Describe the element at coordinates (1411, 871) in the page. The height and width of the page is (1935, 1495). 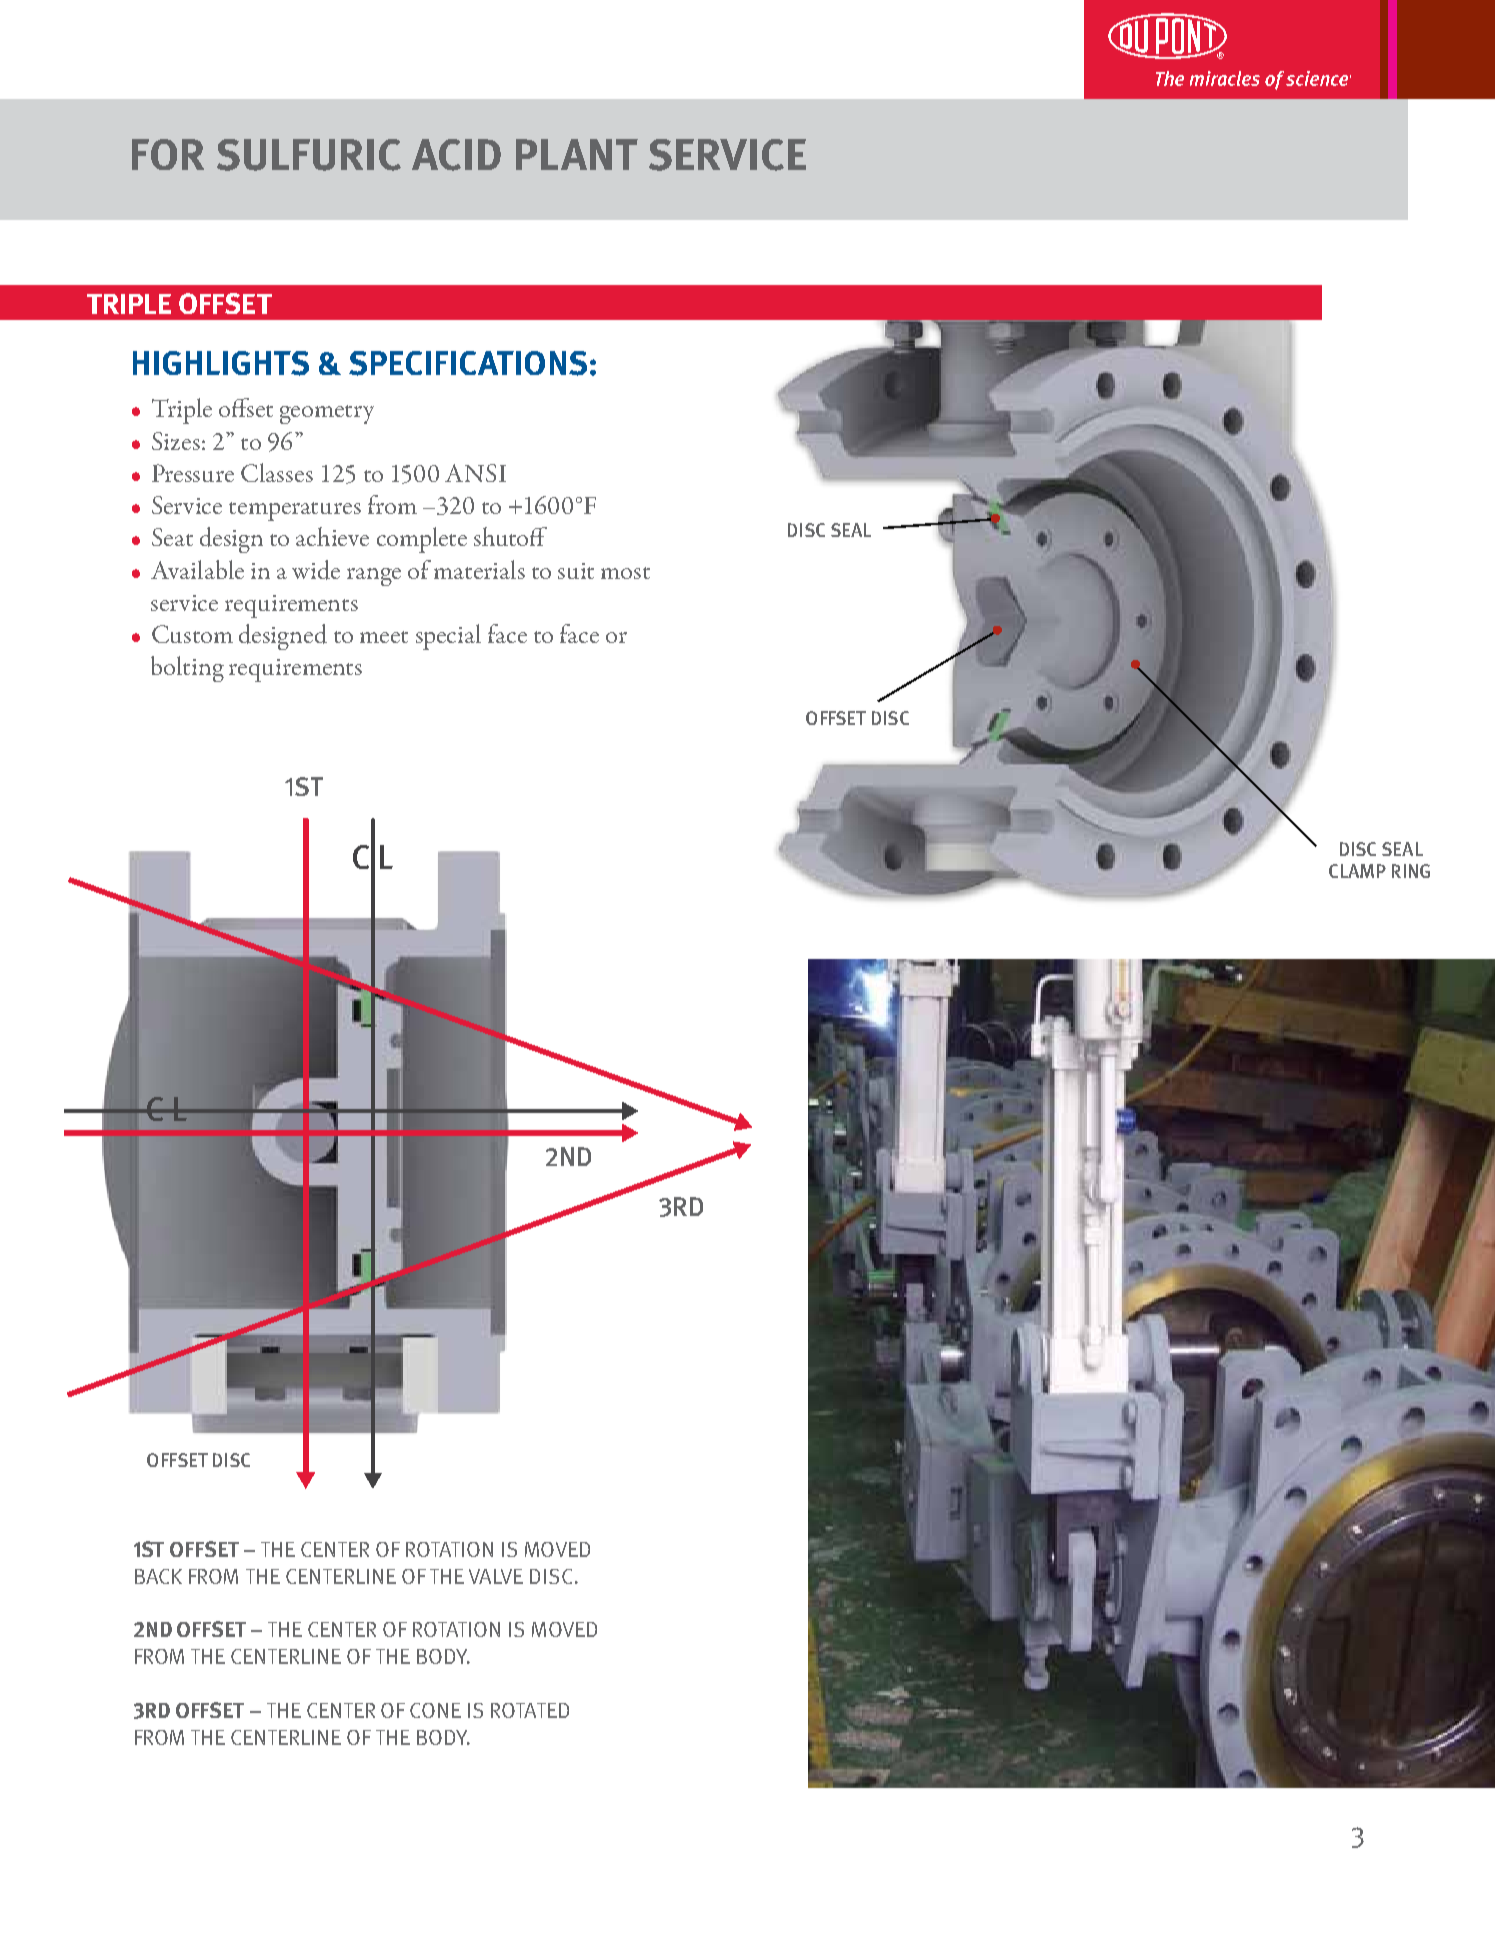
I see `RING` at that location.
